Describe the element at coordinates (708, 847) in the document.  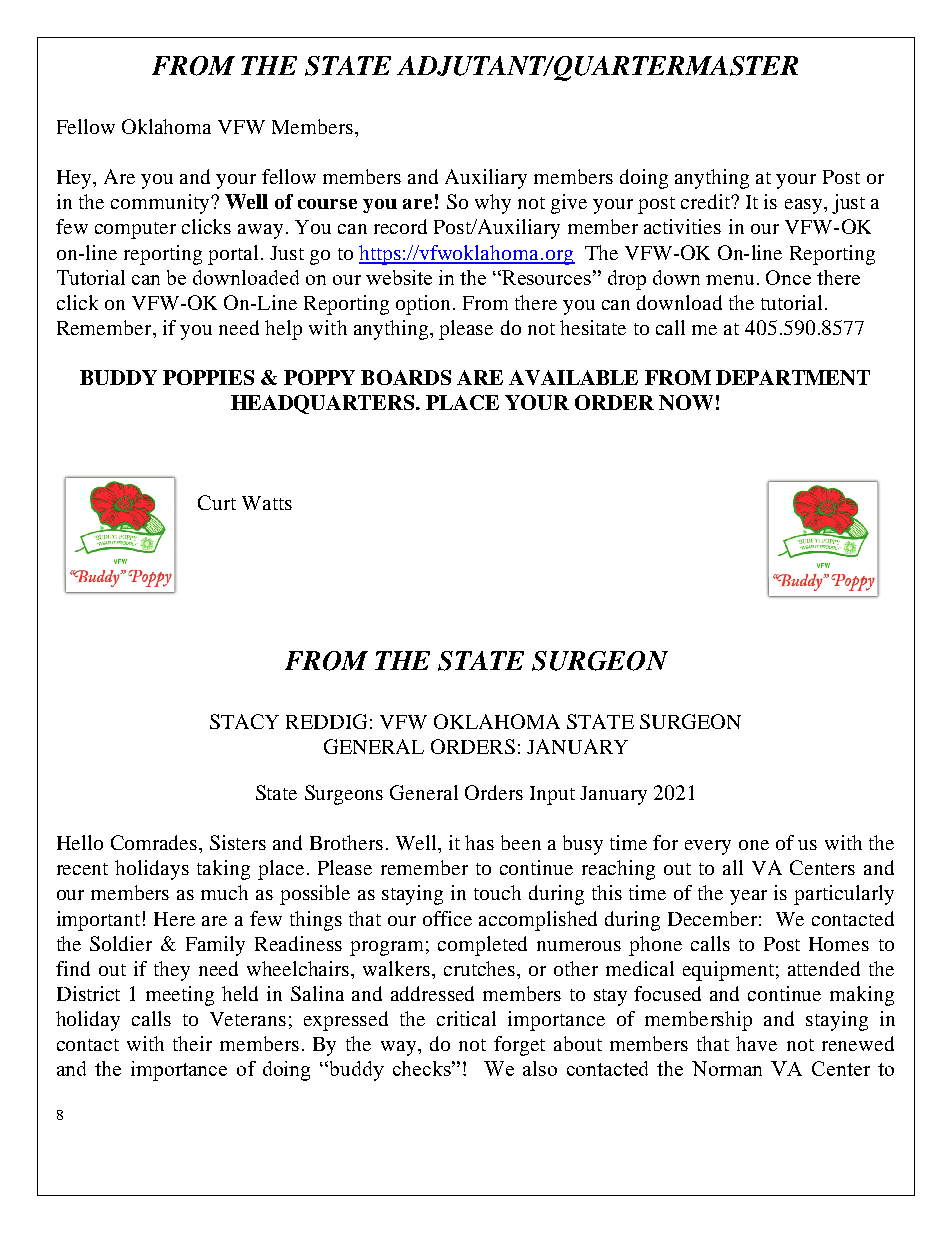
I see `every` at that location.
